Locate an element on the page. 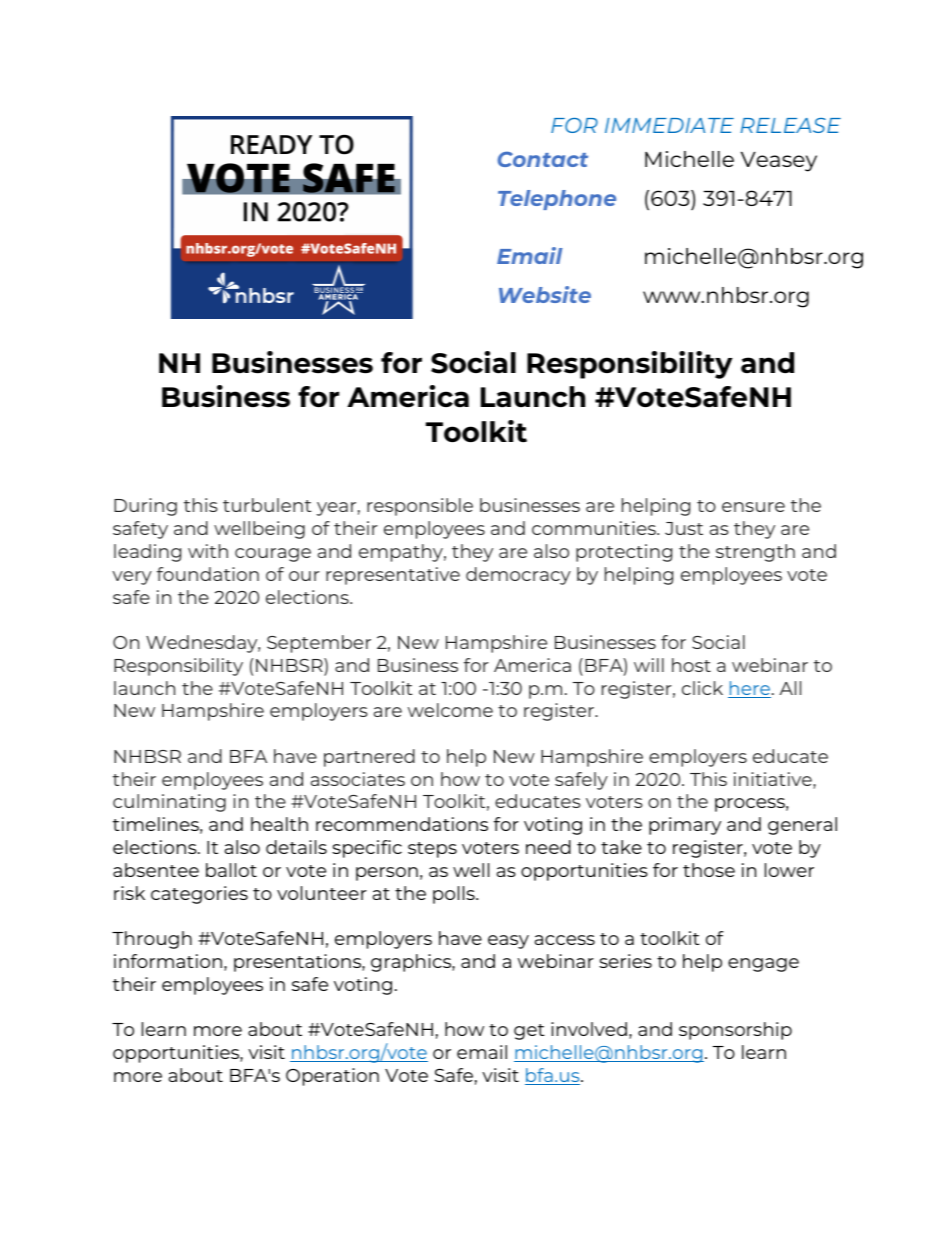  culminating is located at coordinates (169, 803).
